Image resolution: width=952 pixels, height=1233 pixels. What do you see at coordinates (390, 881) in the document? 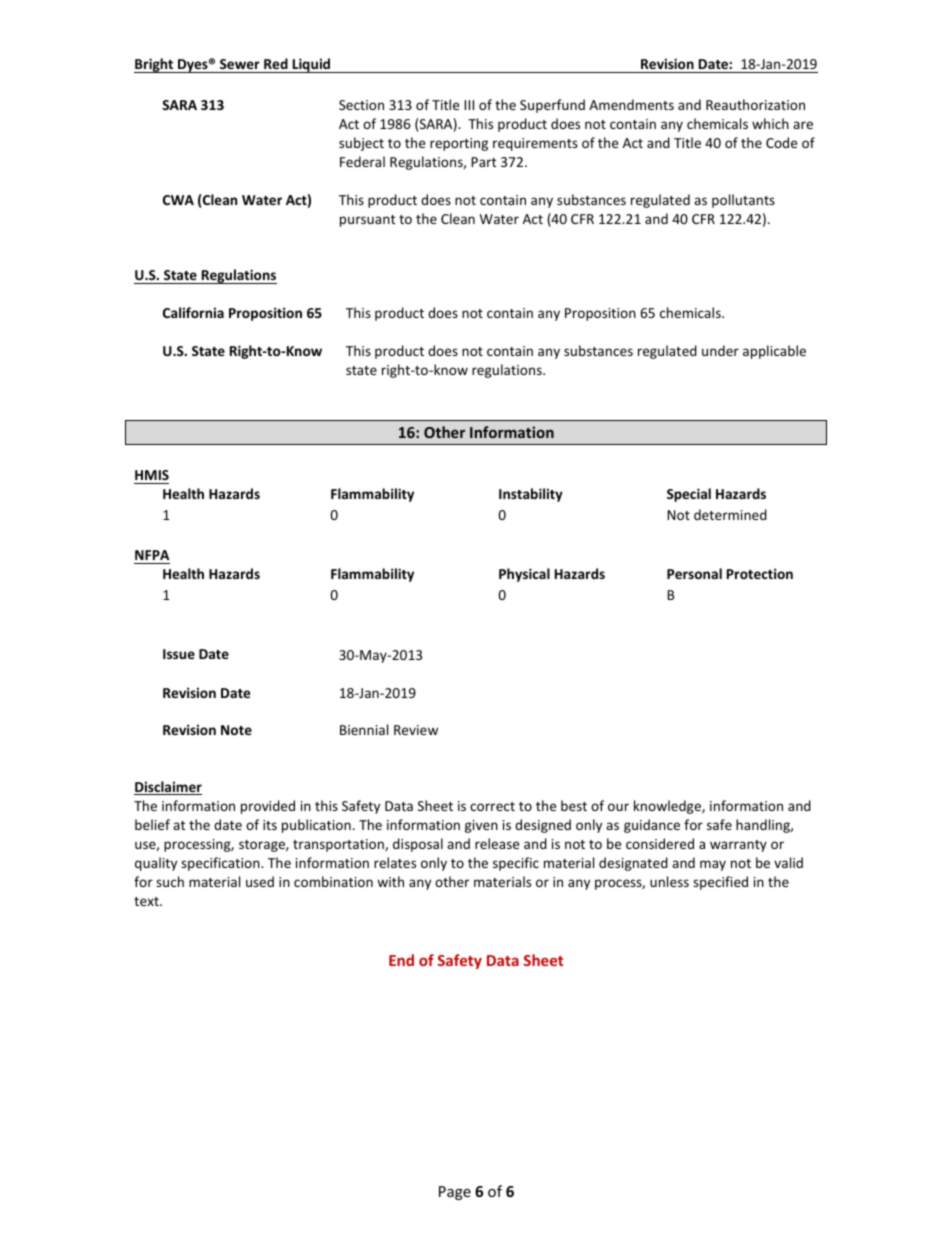
I see `with` at bounding box center [390, 881].
